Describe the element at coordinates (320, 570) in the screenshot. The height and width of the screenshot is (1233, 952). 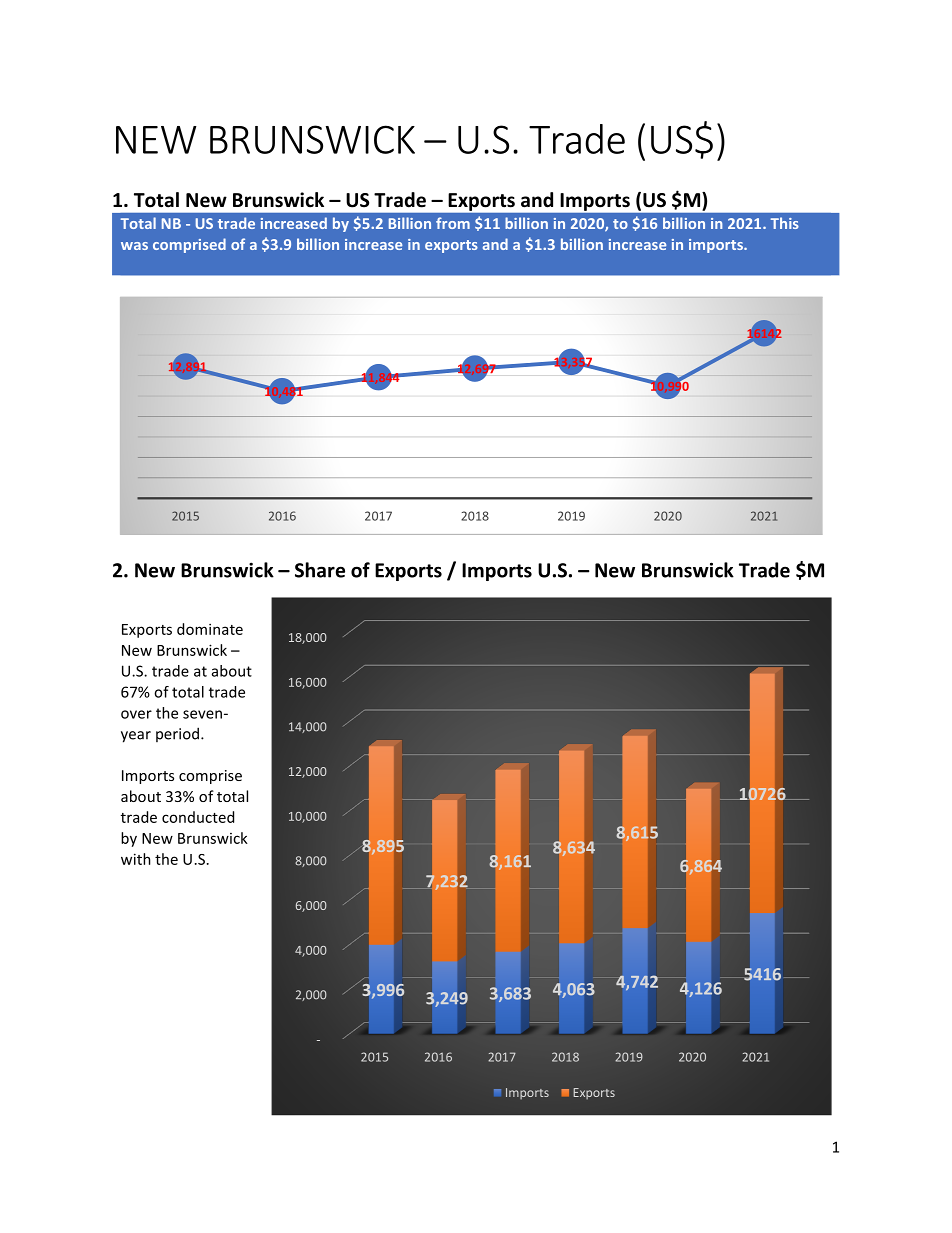
I see `Share` at that location.
